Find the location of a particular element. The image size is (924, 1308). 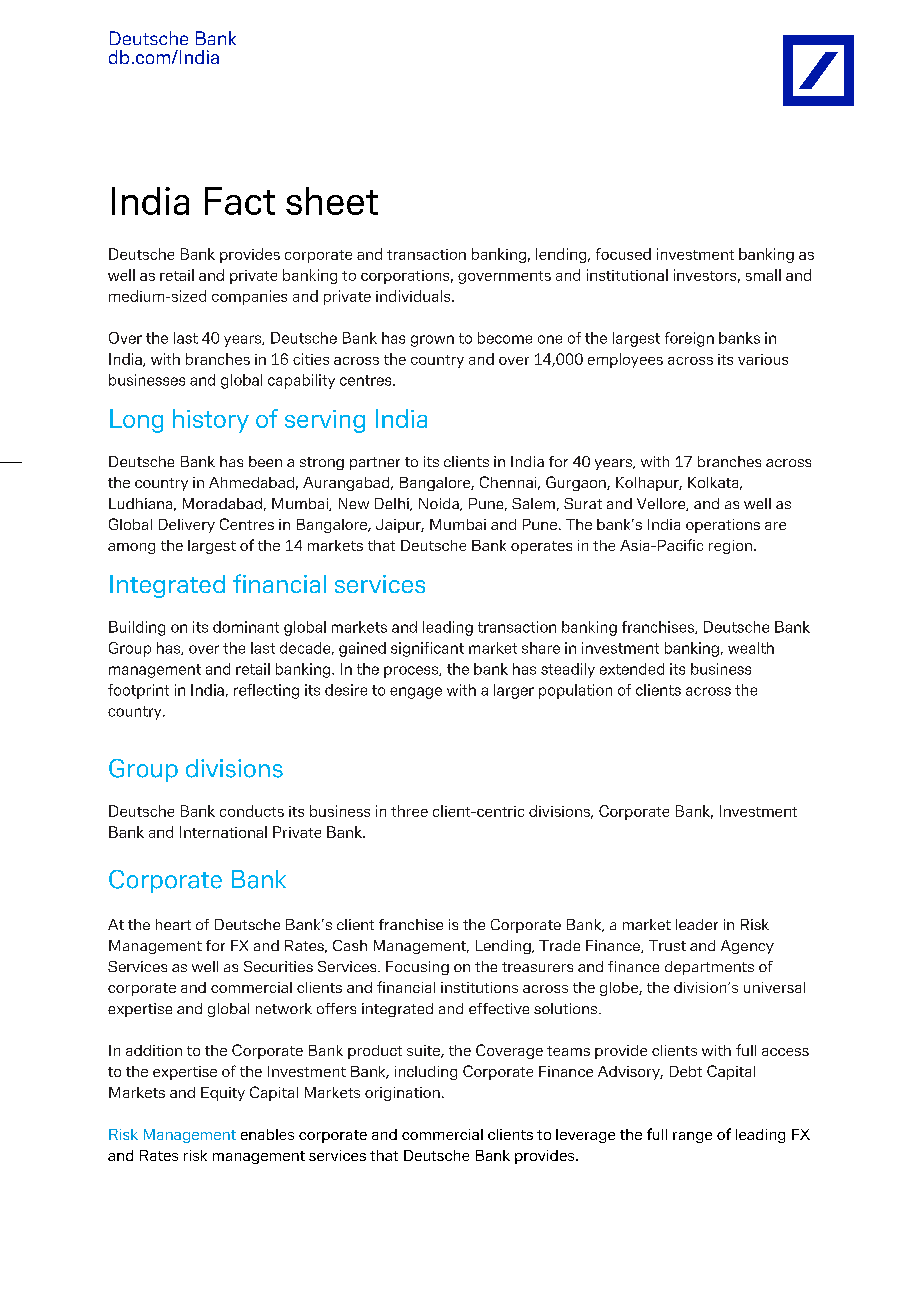

conducts is located at coordinates (252, 811).
